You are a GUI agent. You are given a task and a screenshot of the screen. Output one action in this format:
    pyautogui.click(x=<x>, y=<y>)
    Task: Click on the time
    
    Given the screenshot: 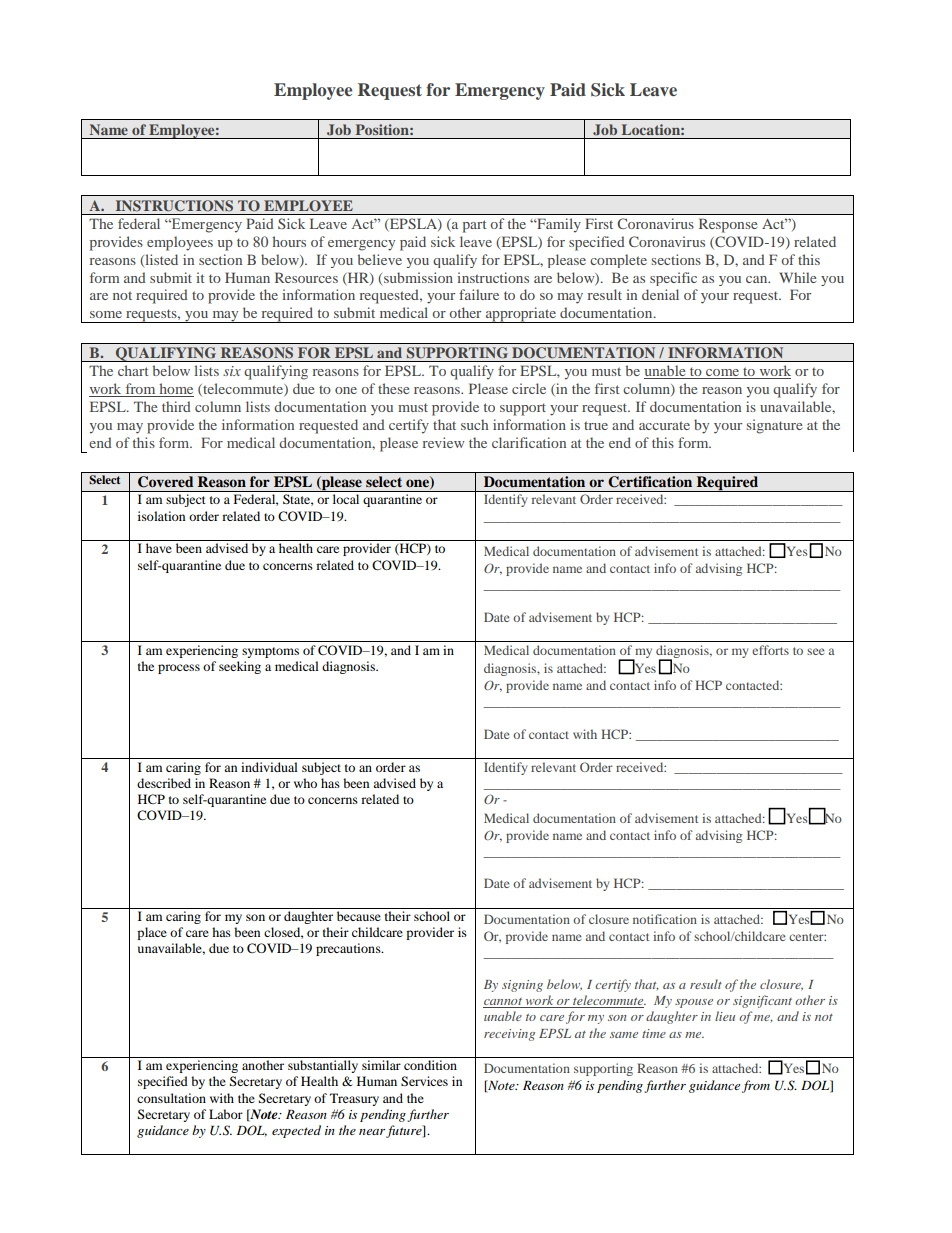 What is the action you would take?
    pyautogui.click(x=654, y=1033)
